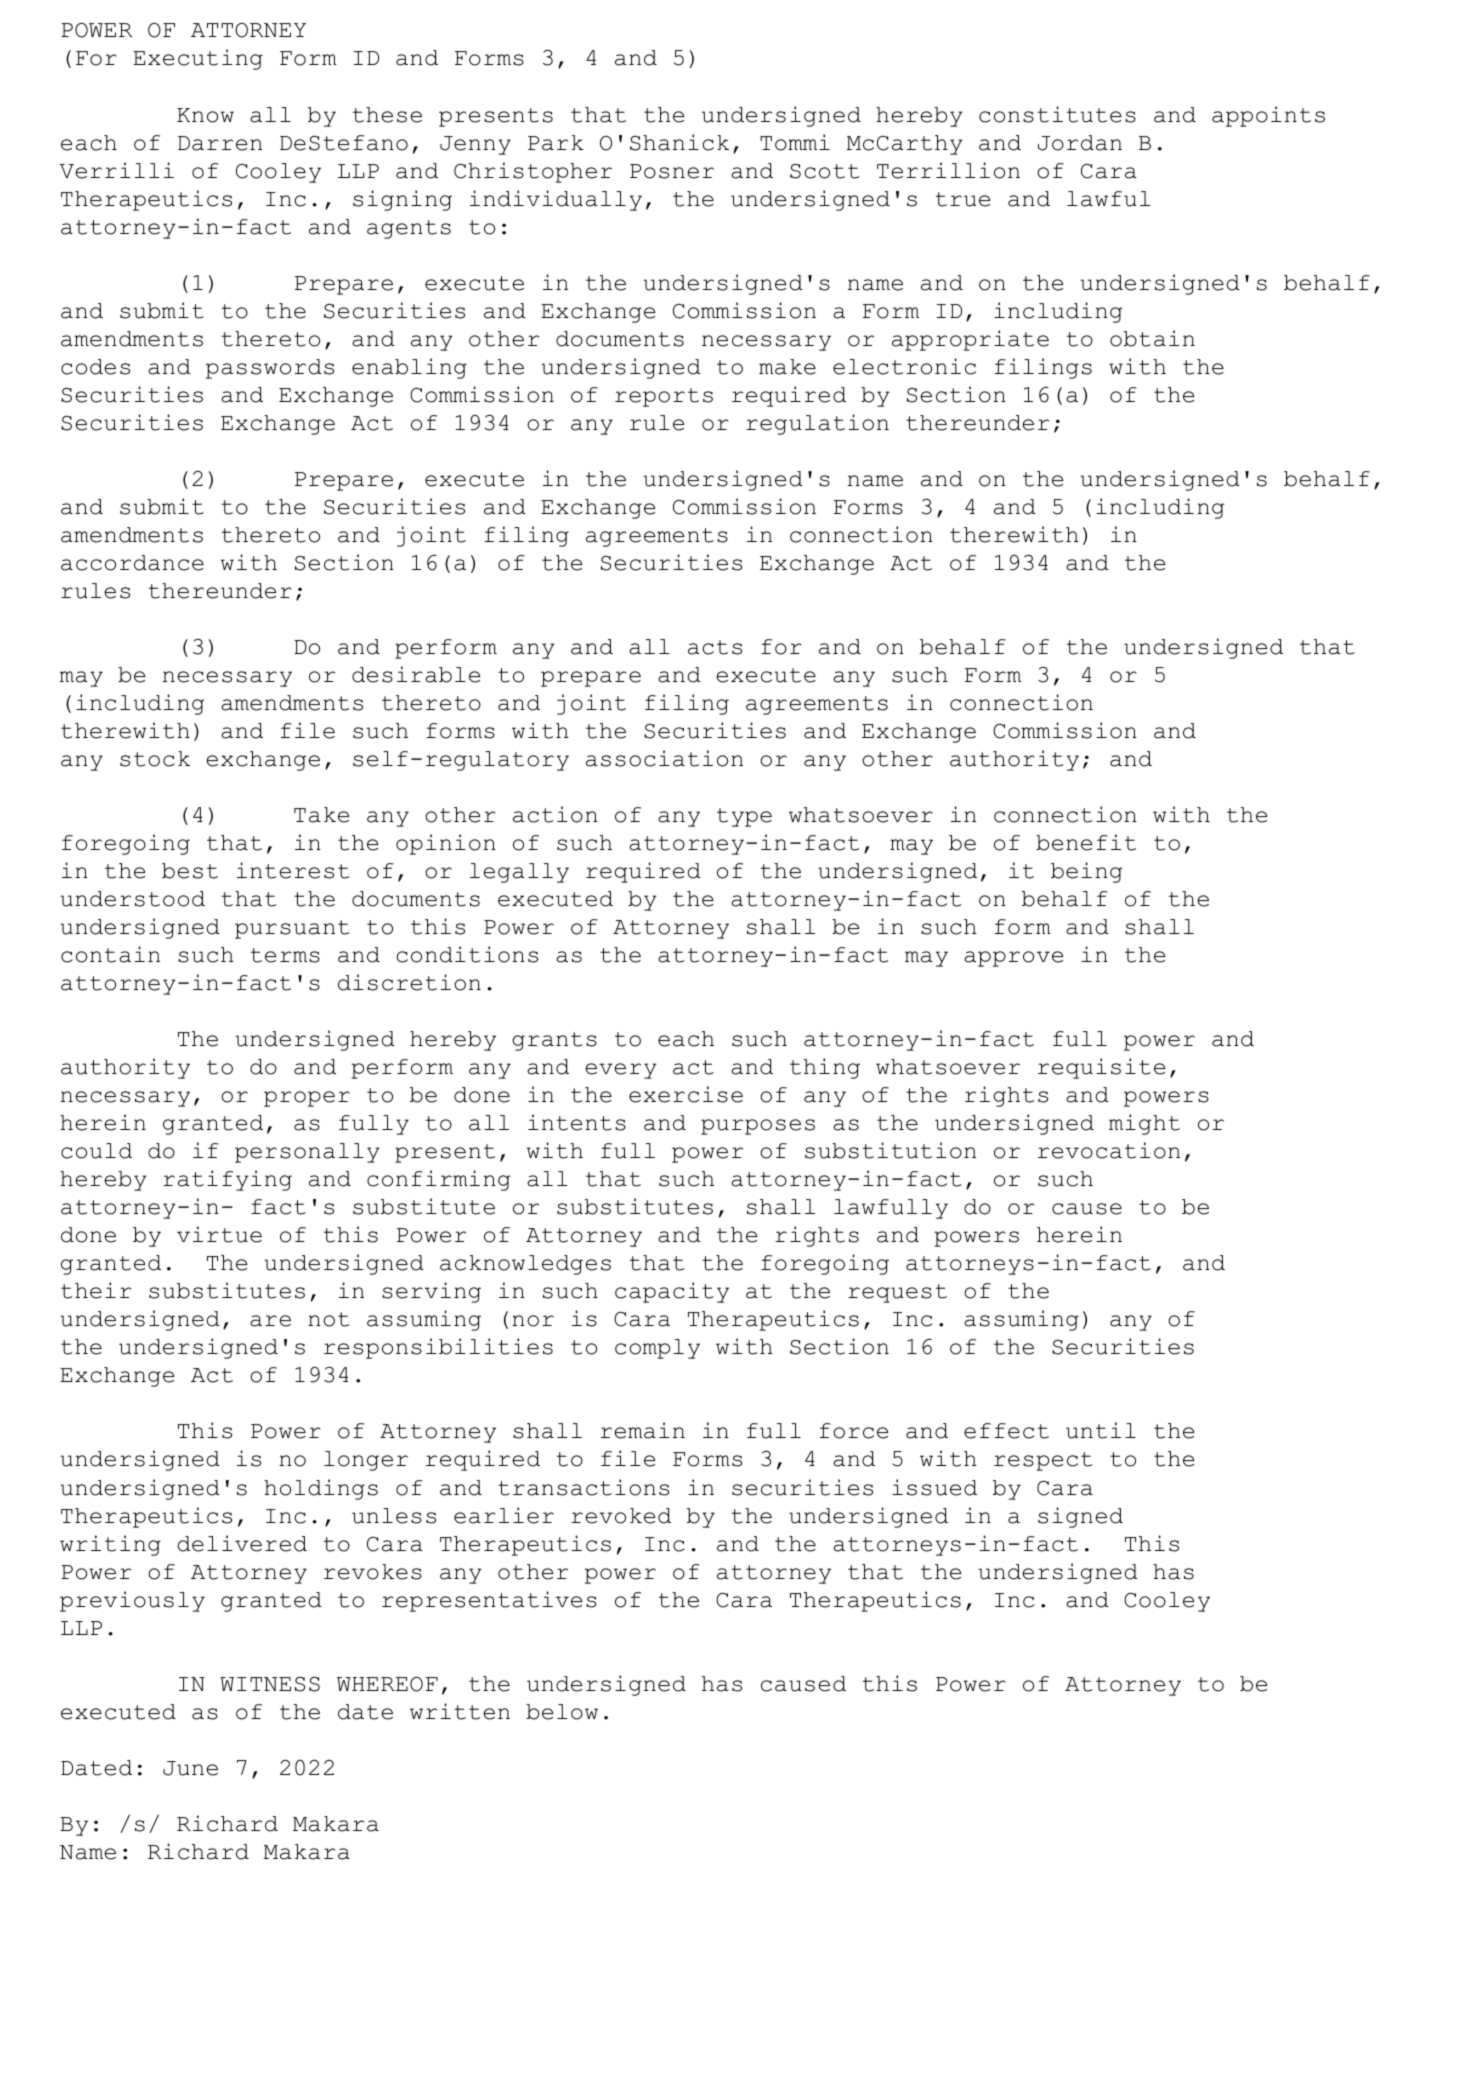 This page has height=2096, width=1481. Describe the element at coordinates (227, 1180) in the page. I see `ratifying` at that location.
